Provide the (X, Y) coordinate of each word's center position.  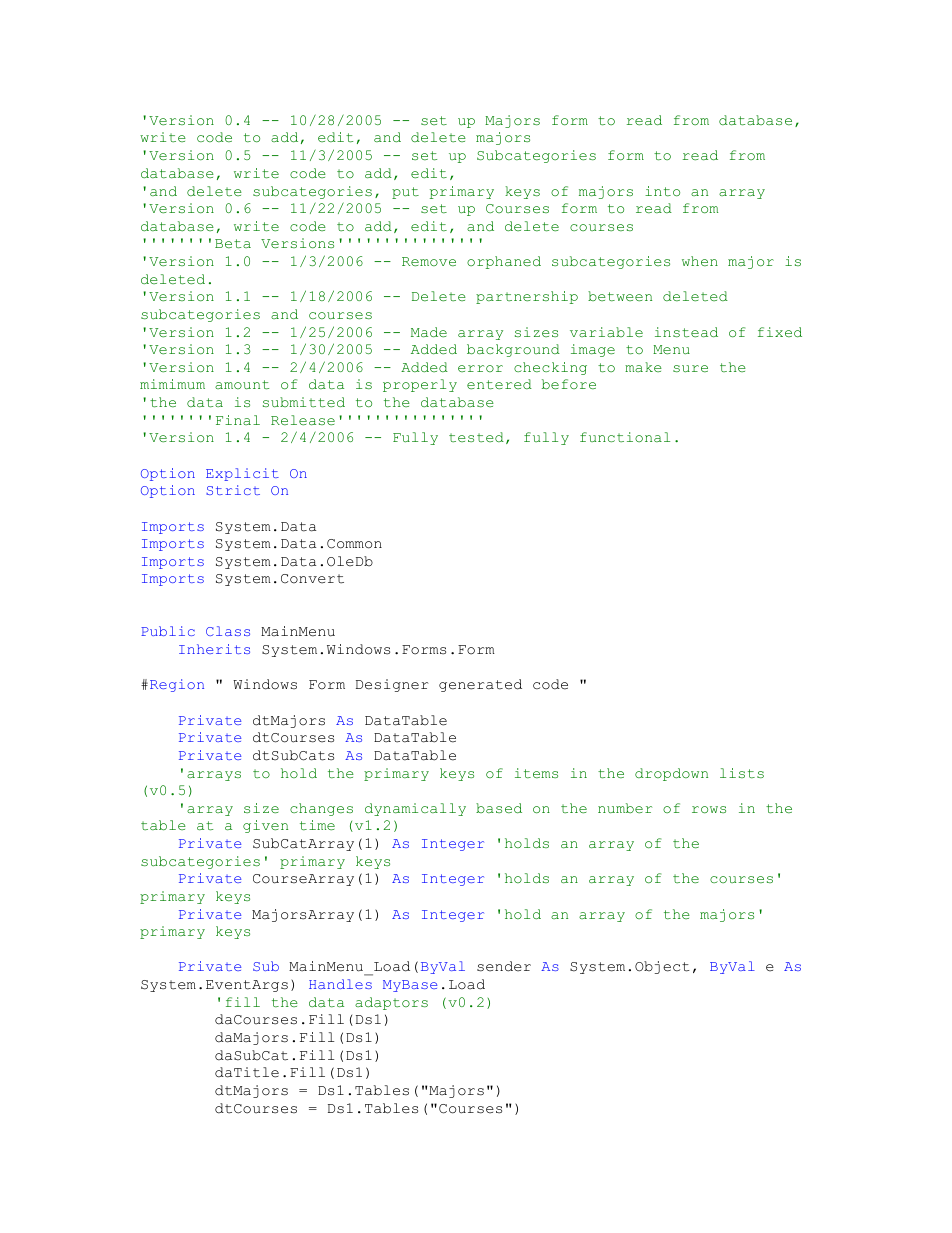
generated (480, 685)
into (662, 191)
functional (625, 437)
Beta (233, 244)
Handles (340, 984)
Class (228, 631)
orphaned (504, 262)
